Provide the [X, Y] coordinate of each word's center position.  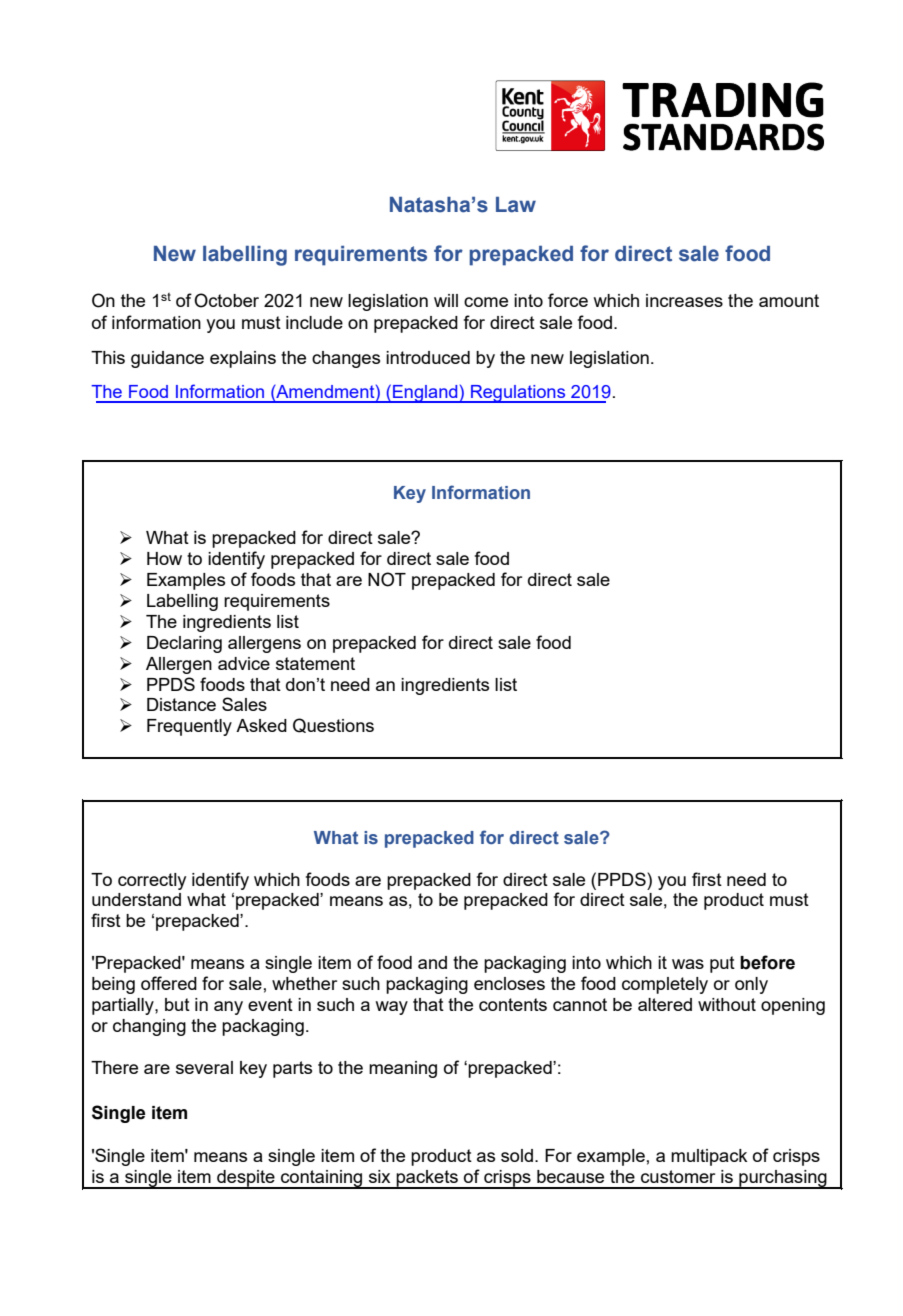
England [425, 394]
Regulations [518, 394]
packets [427, 1179]
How [164, 558]
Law [516, 205]
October [226, 300]
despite [246, 1179]
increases [684, 300]
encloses [509, 983]
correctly [152, 881]
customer [678, 1176]
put [722, 964]
